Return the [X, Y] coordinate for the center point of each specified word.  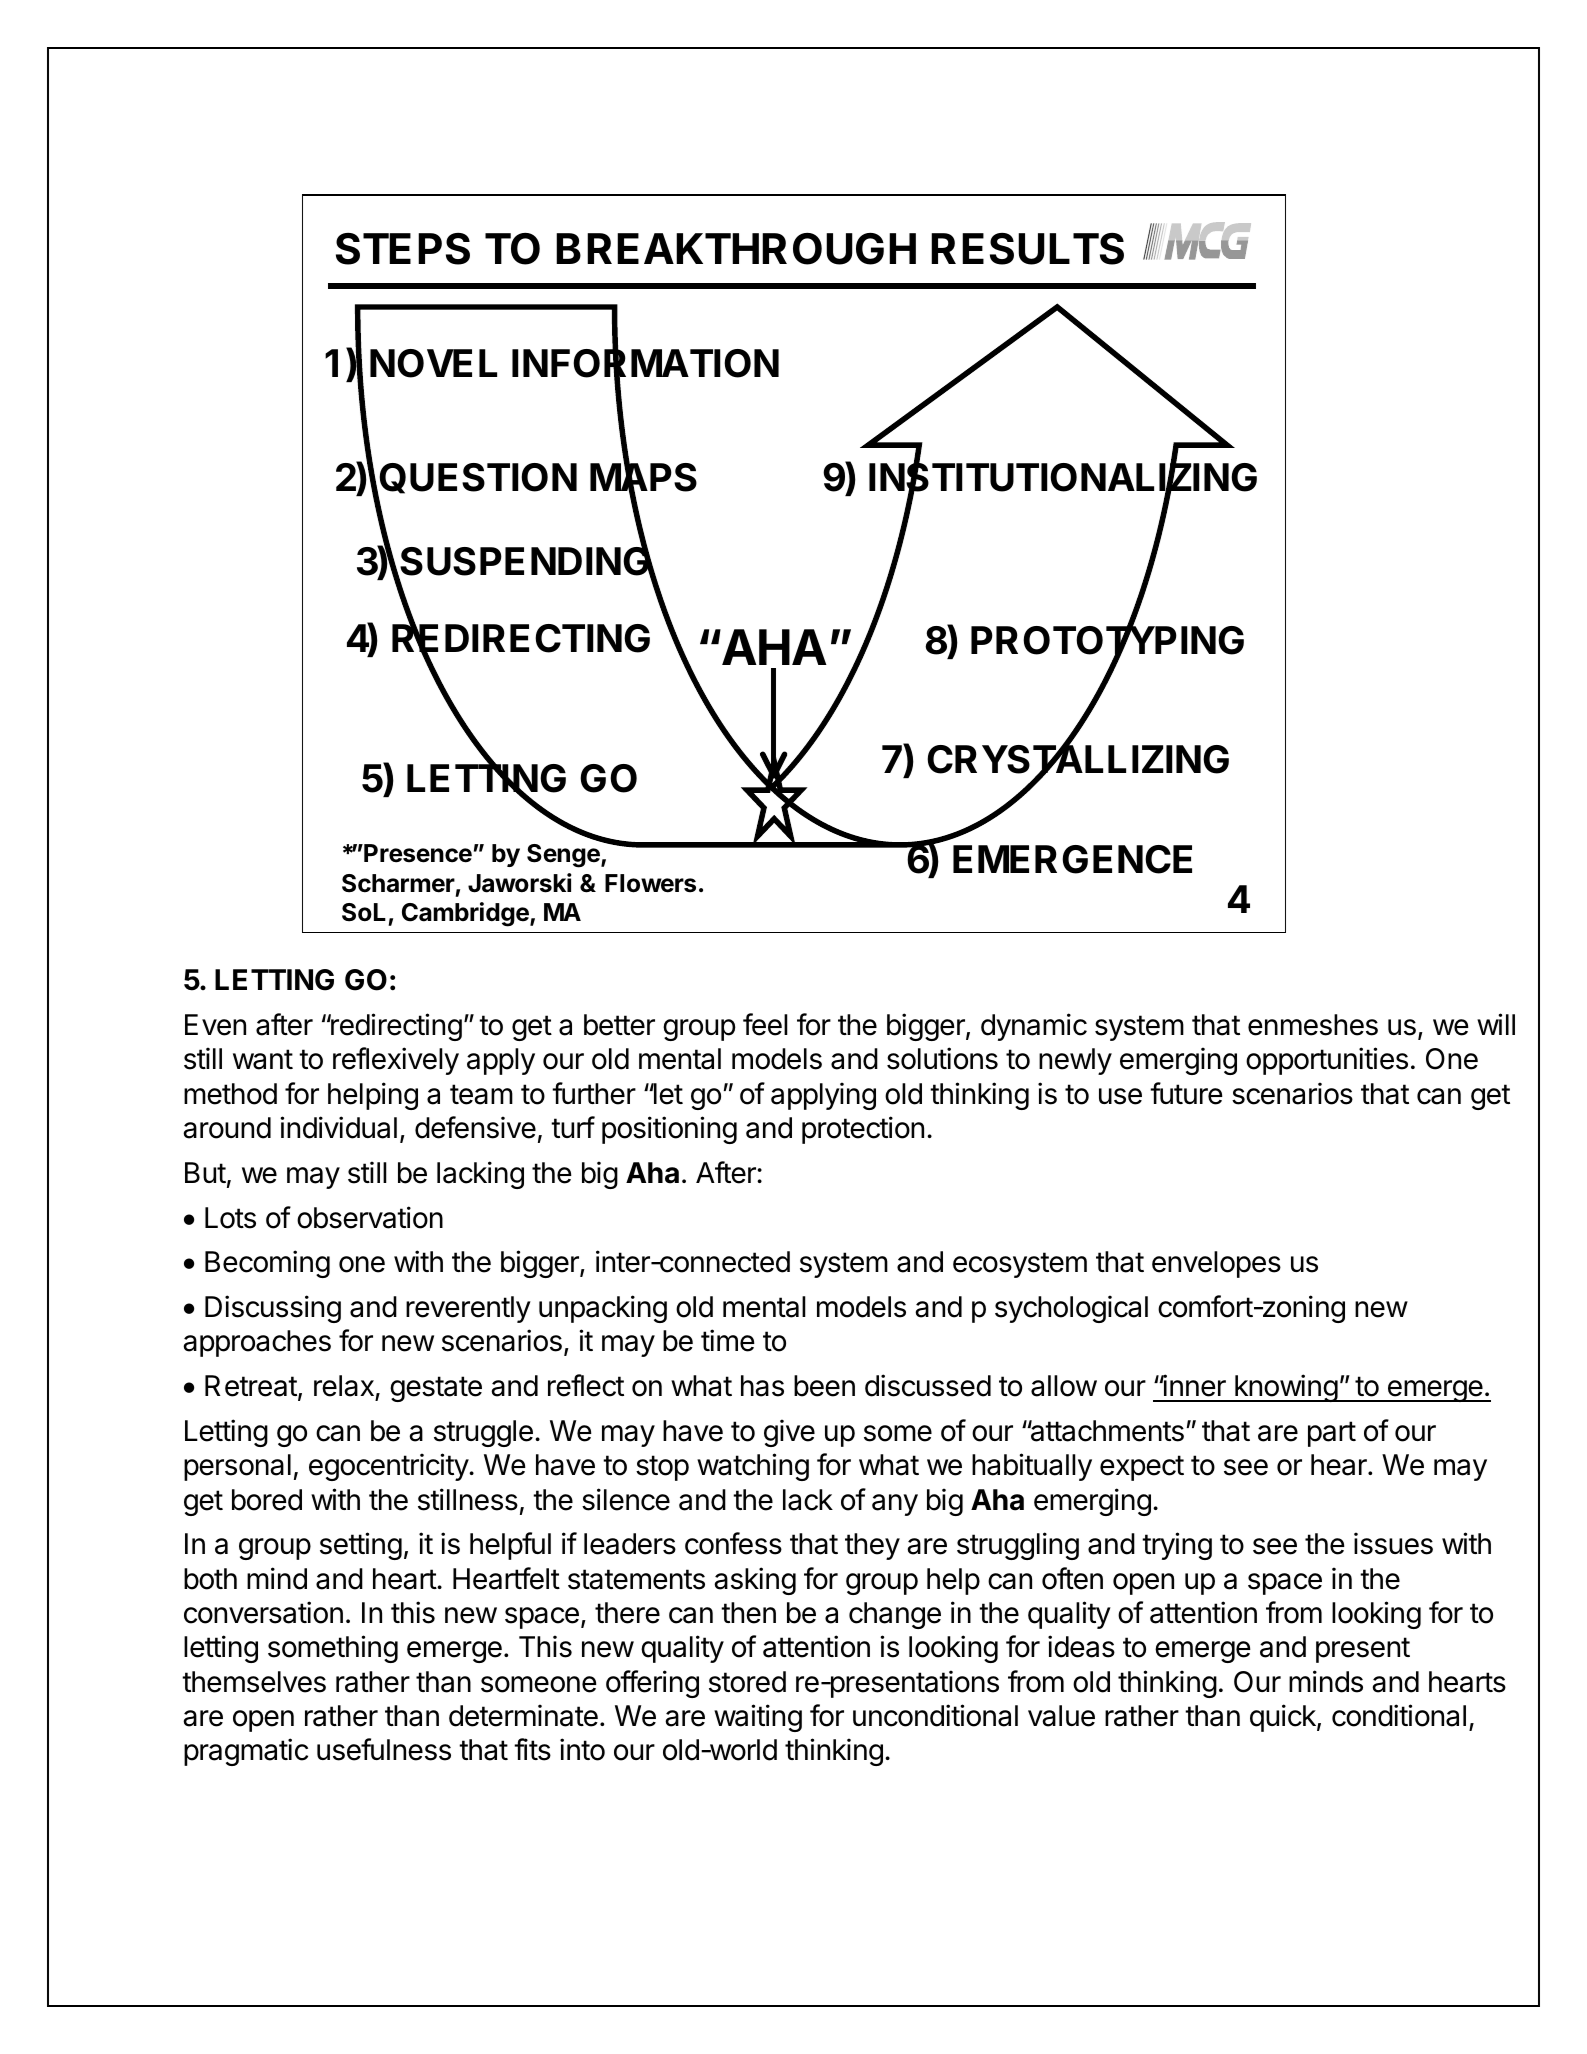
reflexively [396, 1061]
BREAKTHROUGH [736, 249]
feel [765, 1024]
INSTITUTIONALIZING [1063, 478]
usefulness [384, 1749]
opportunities [1327, 1061]
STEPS [403, 249]
